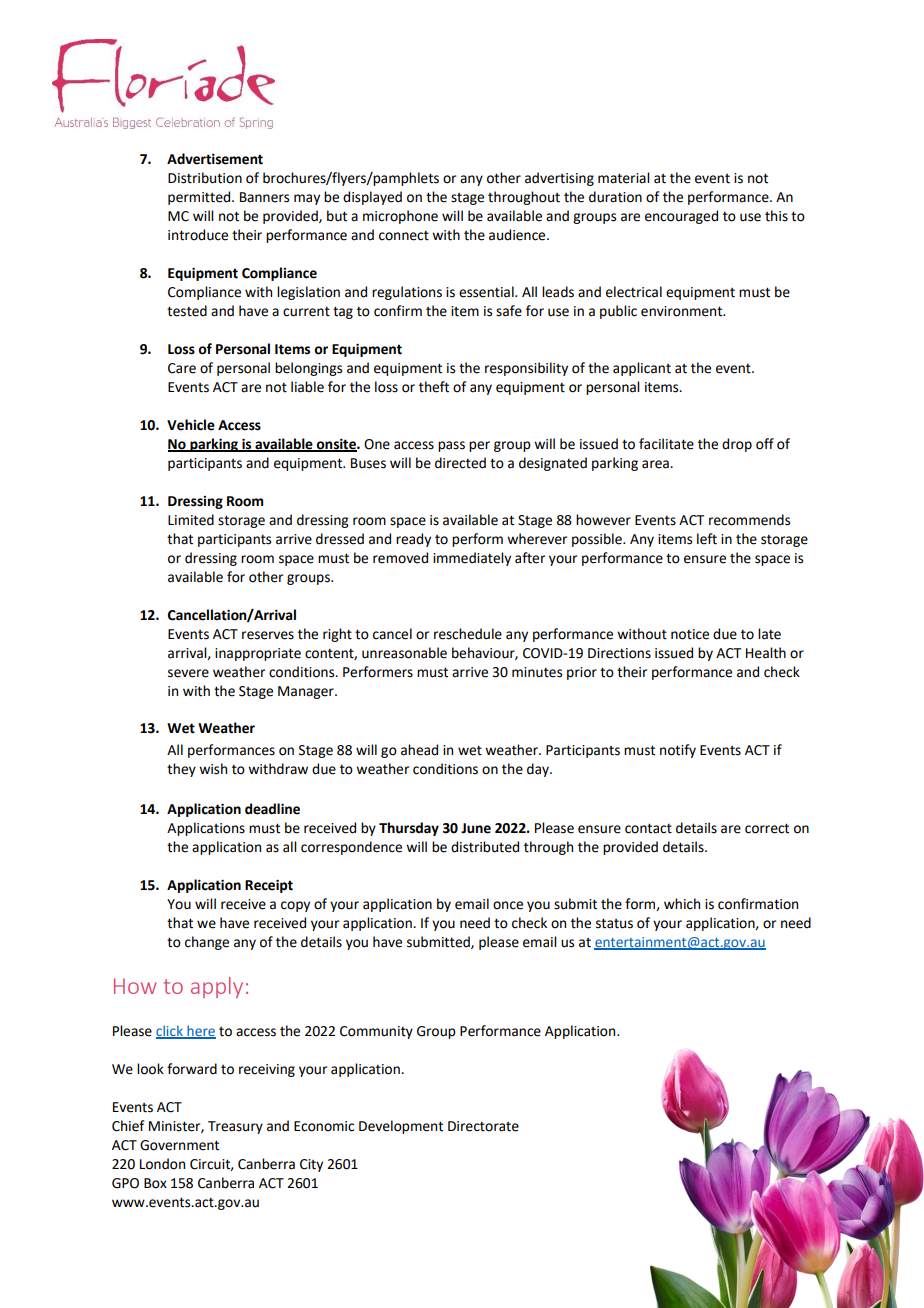 The height and width of the image is (1308, 924). I want to click on reschedule, so click(468, 634).
